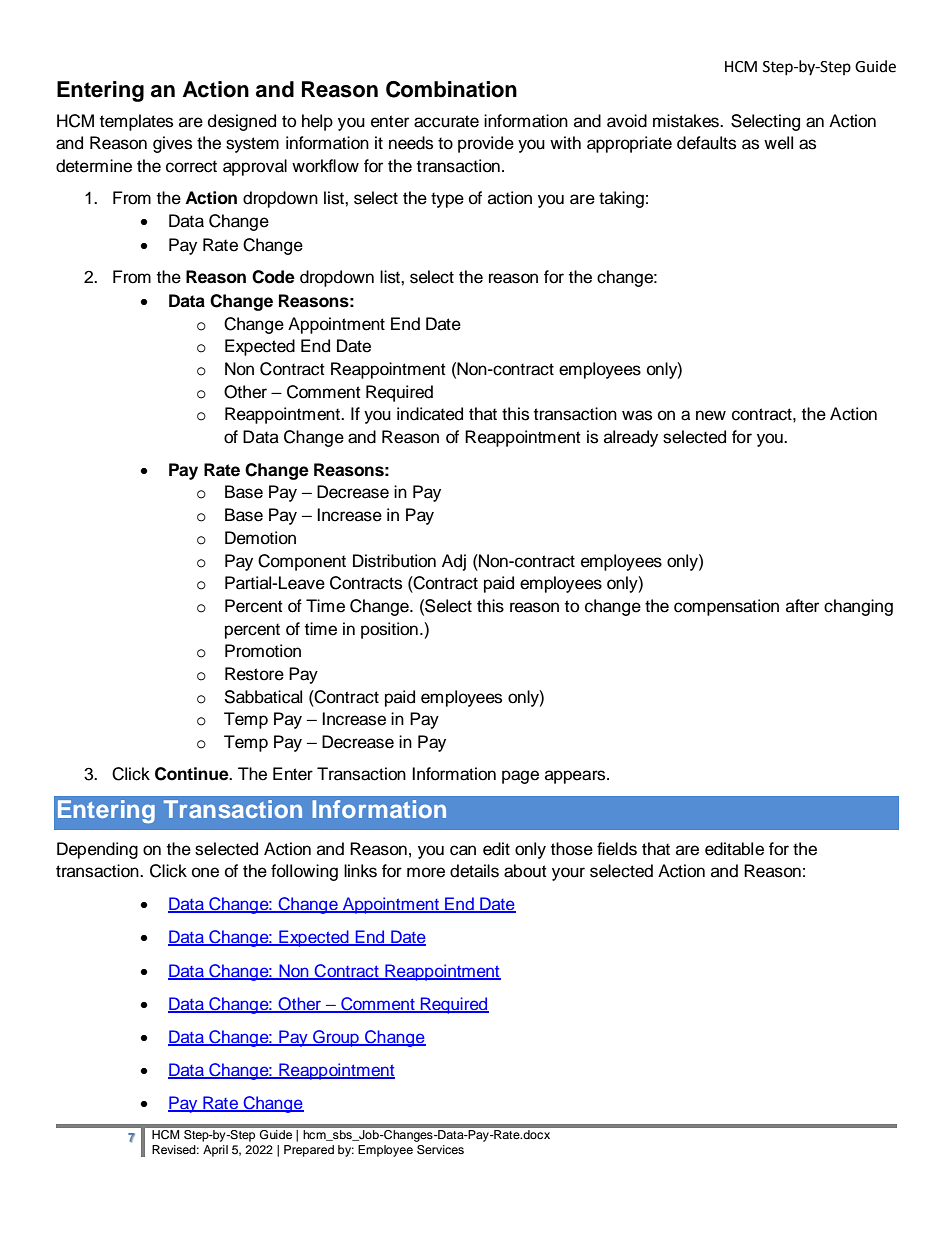 This page has height=1233, width=952. What do you see at coordinates (172, 144) in the page?
I see `gives` at bounding box center [172, 144].
